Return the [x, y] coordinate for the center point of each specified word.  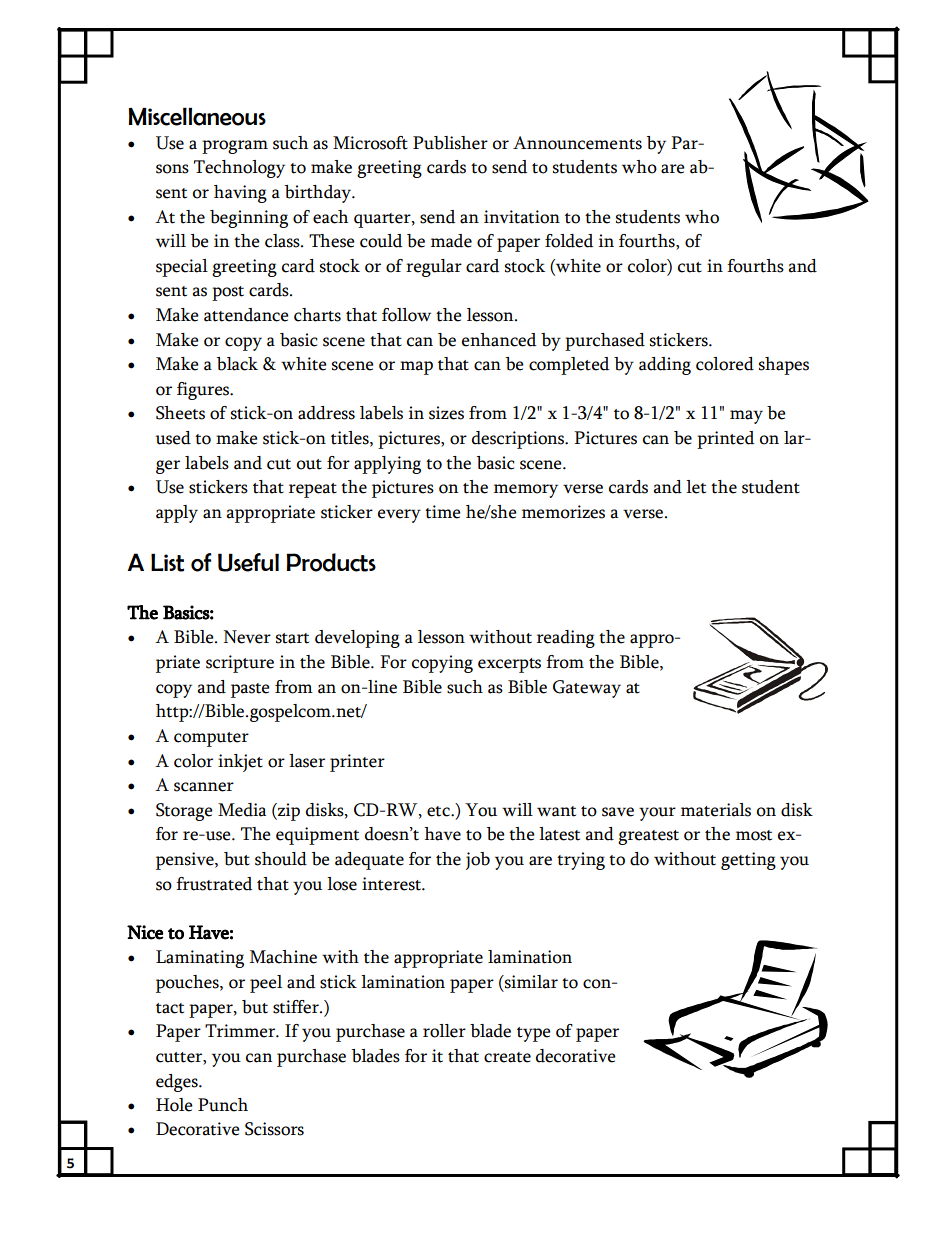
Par [685, 143]
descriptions [519, 440]
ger [168, 467]
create [507, 1057]
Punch [223, 1105]
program [235, 147]
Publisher [450, 143]
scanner [204, 787]
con [598, 984]
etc [439, 811]
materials [716, 810]
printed [725, 440]
